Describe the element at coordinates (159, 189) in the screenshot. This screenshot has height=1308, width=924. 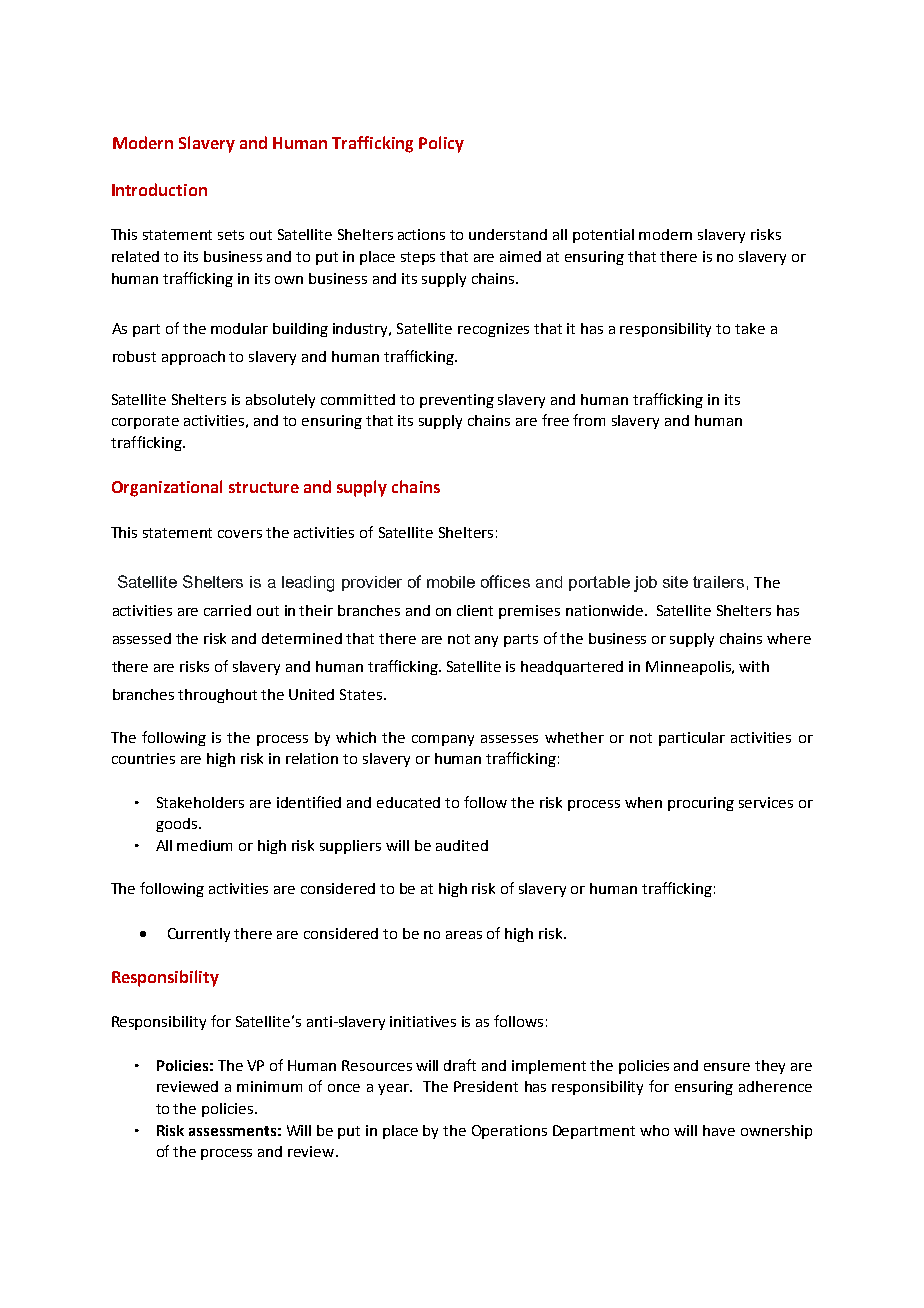
I see `Introduction` at that location.
